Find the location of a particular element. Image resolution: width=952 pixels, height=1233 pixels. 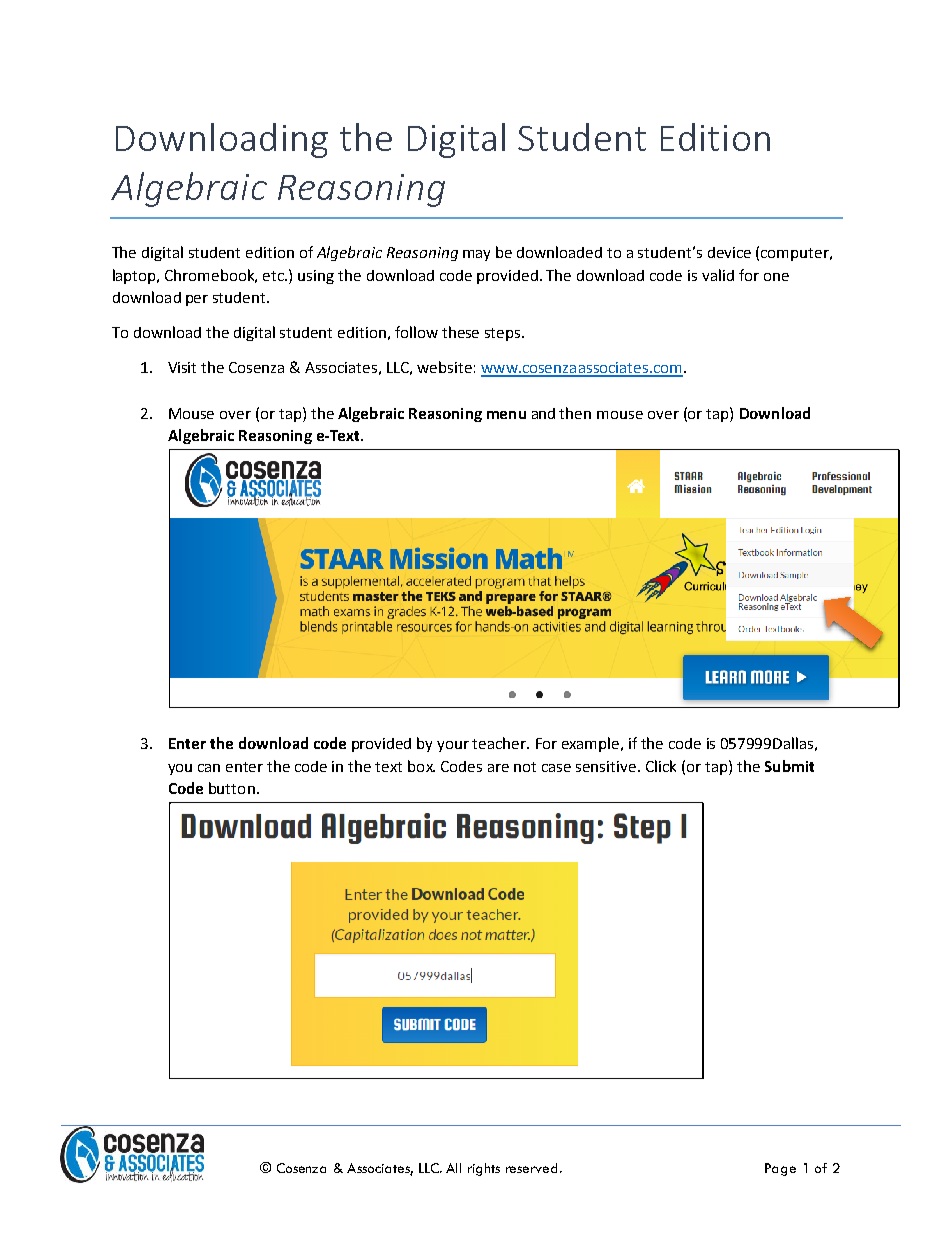

Click is located at coordinates (661, 766).
